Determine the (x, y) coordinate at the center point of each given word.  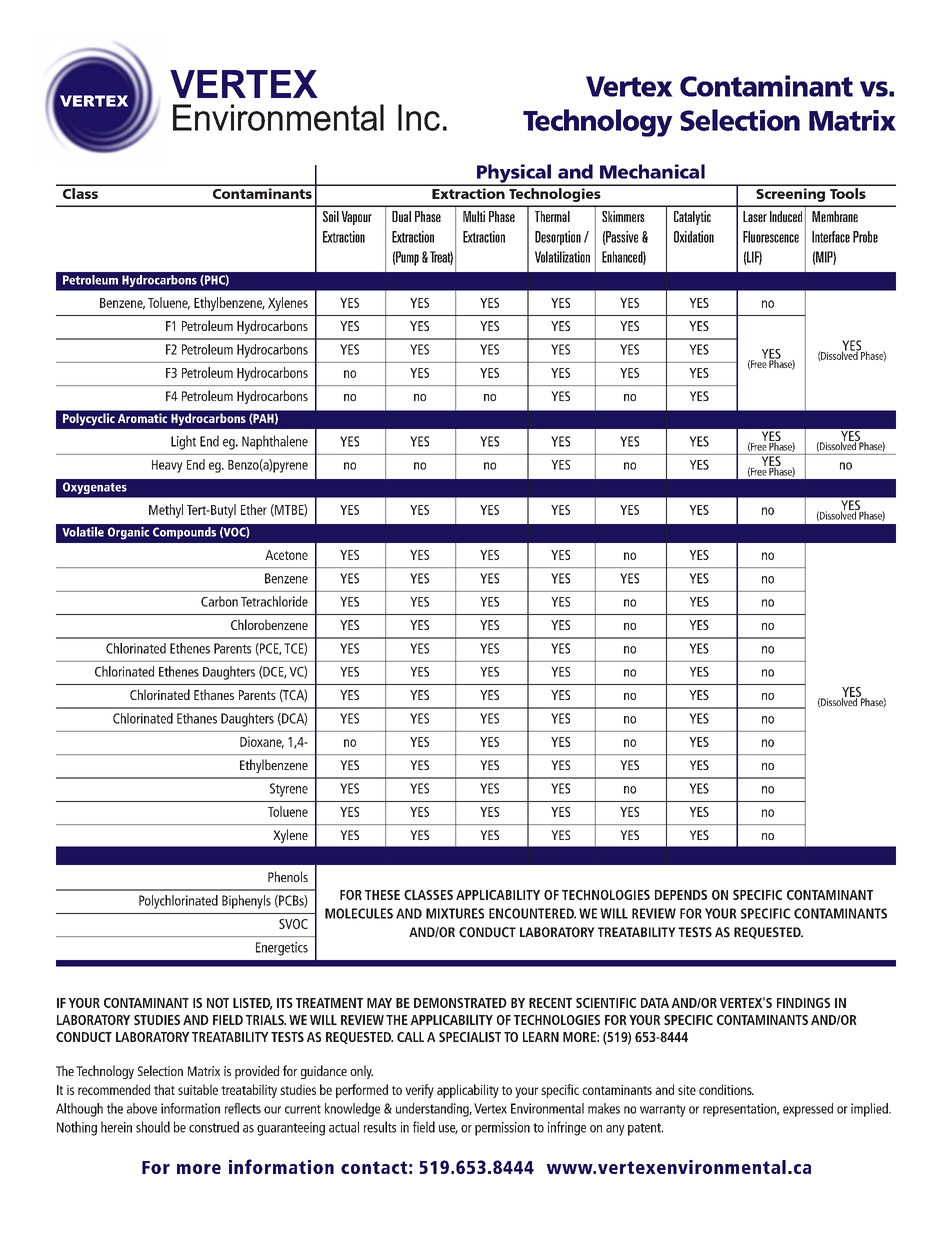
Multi (474, 216)
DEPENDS (681, 895)
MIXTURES (455, 913)
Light (183, 442)
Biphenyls (246, 902)
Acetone (286, 555)
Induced (786, 216)
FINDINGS (803, 1003)
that (164, 1089)
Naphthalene (275, 442)
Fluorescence (771, 237)
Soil (331, 216)
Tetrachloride (274, 601)
